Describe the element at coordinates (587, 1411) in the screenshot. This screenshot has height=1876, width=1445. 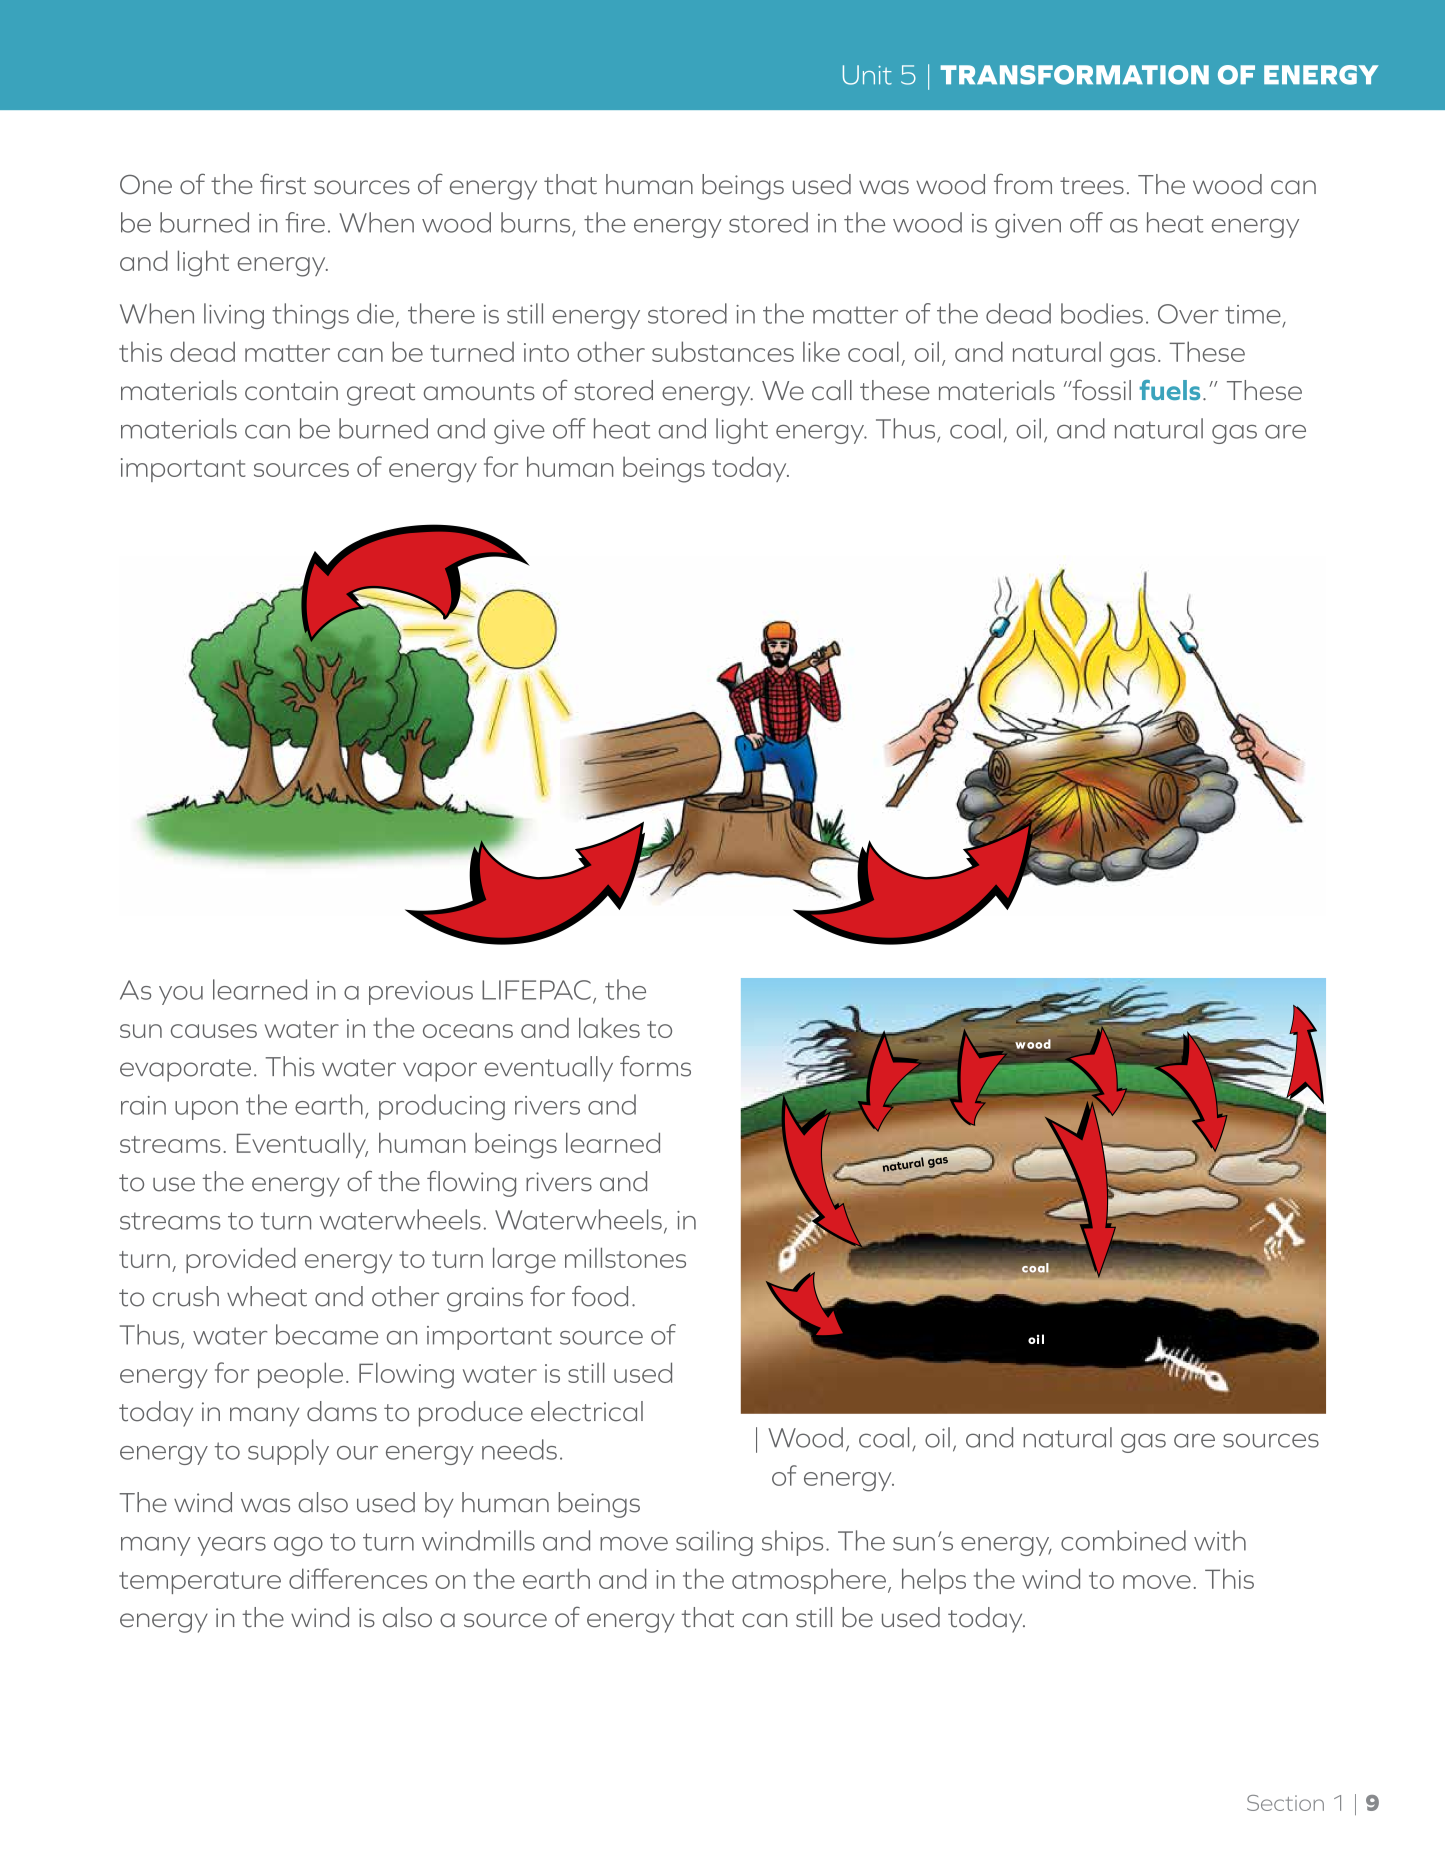
I see `electrical` at that location.
